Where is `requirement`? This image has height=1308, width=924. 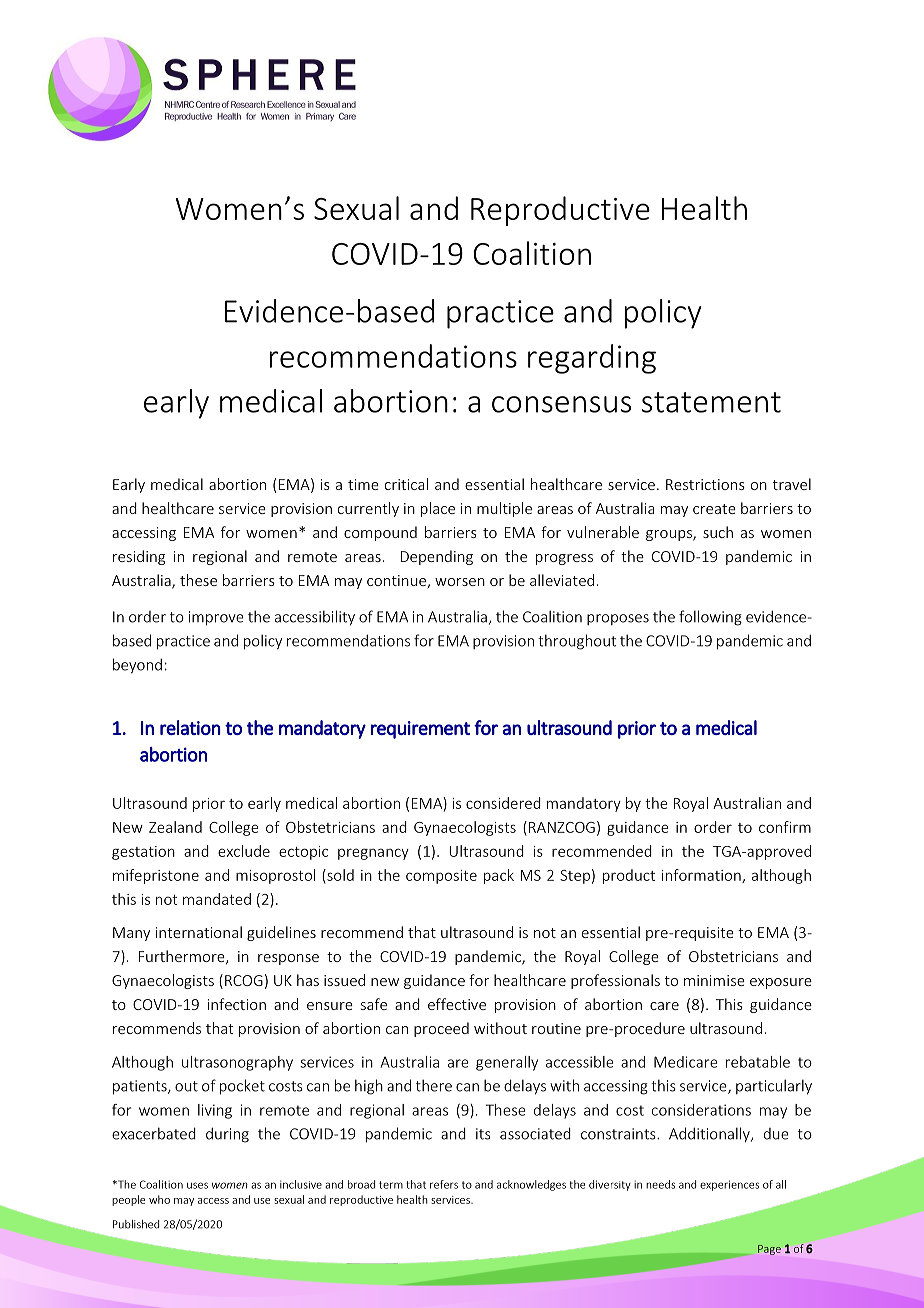 requirement is located at coordinates (420, 730).
